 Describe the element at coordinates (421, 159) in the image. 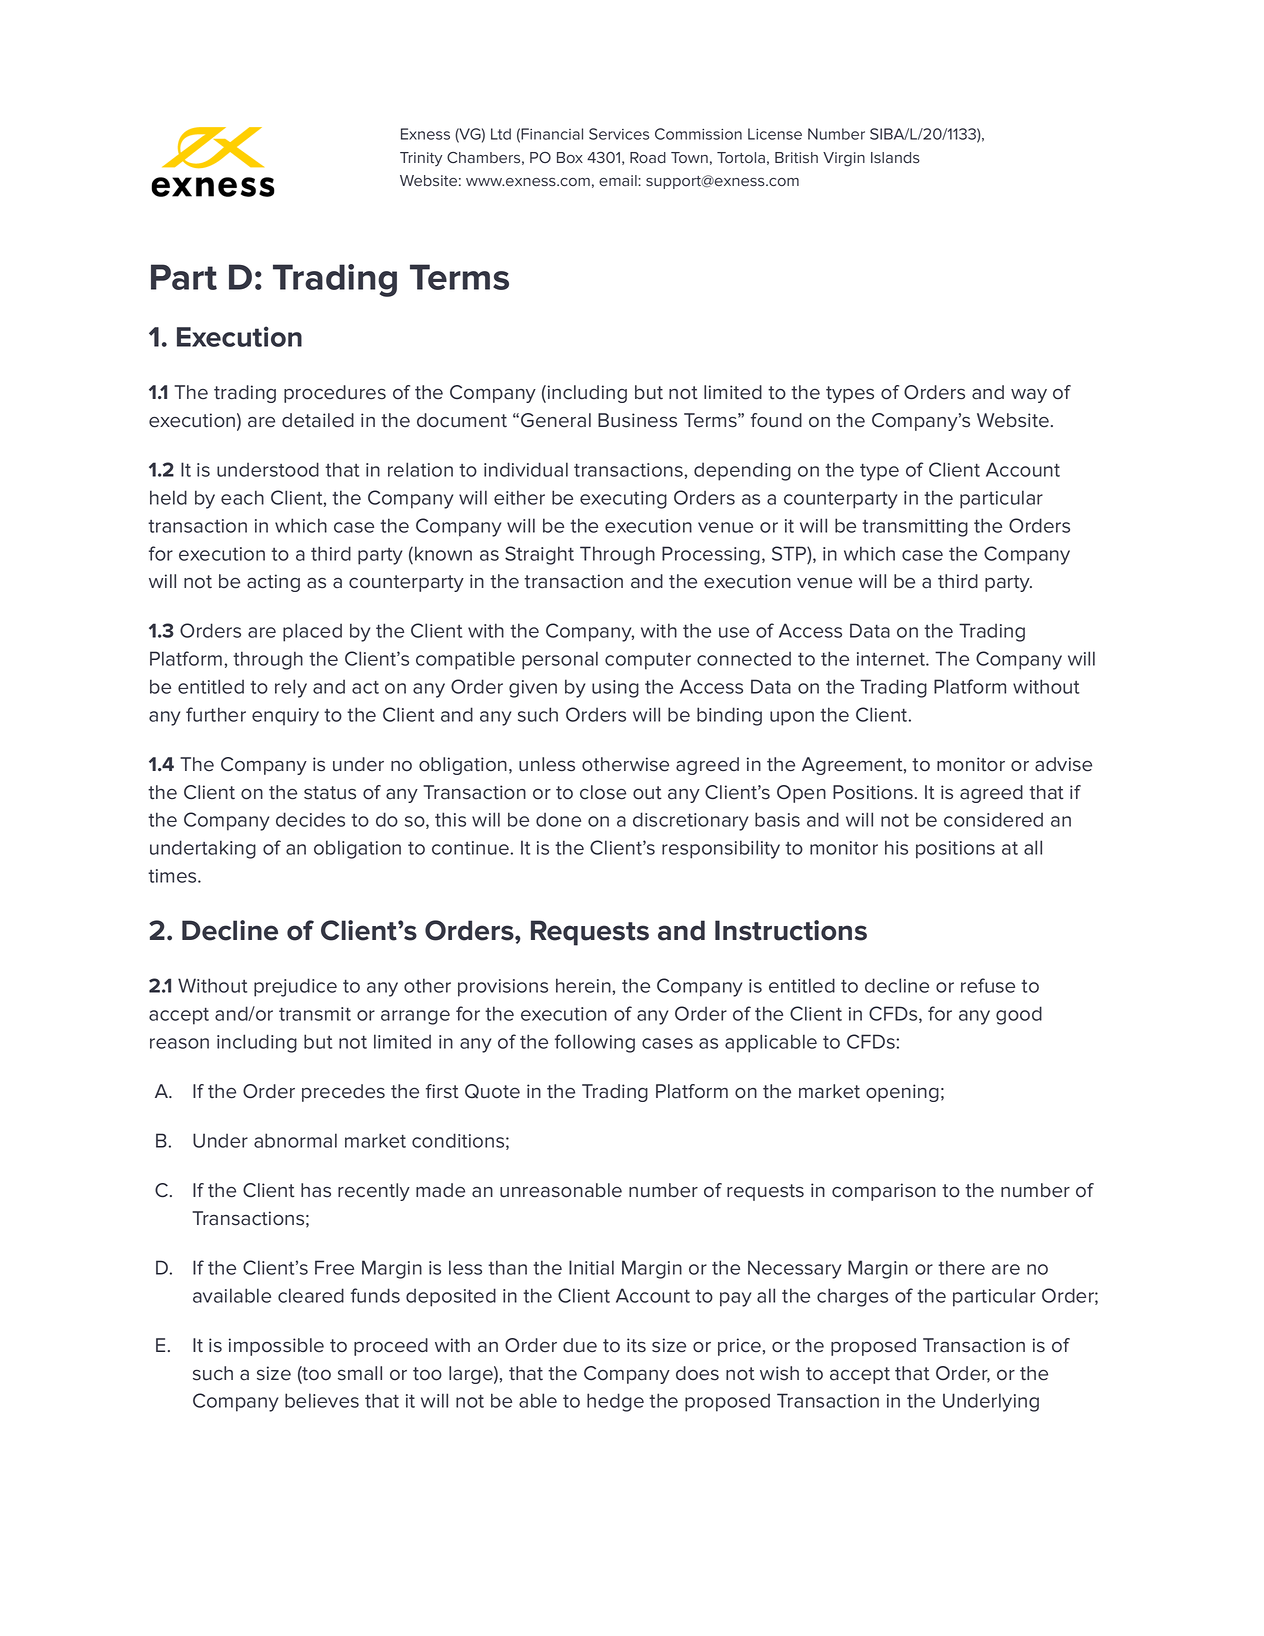

I see `Trinity` at that location.
